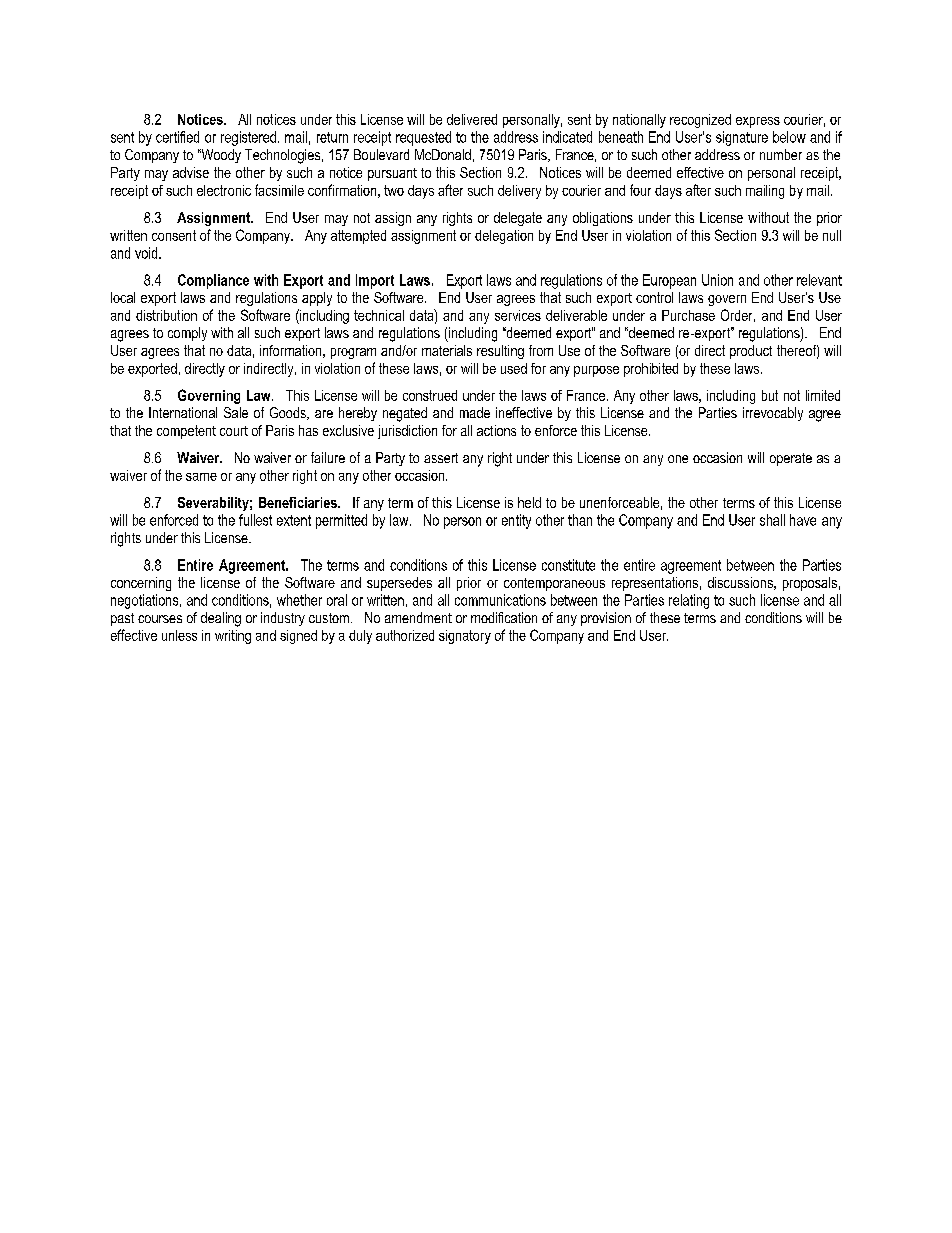 This image has width=952, height=1233. What do you see at coordinates (791, 459) in the image?
I see `operate` at bounding box center [791, 459].
